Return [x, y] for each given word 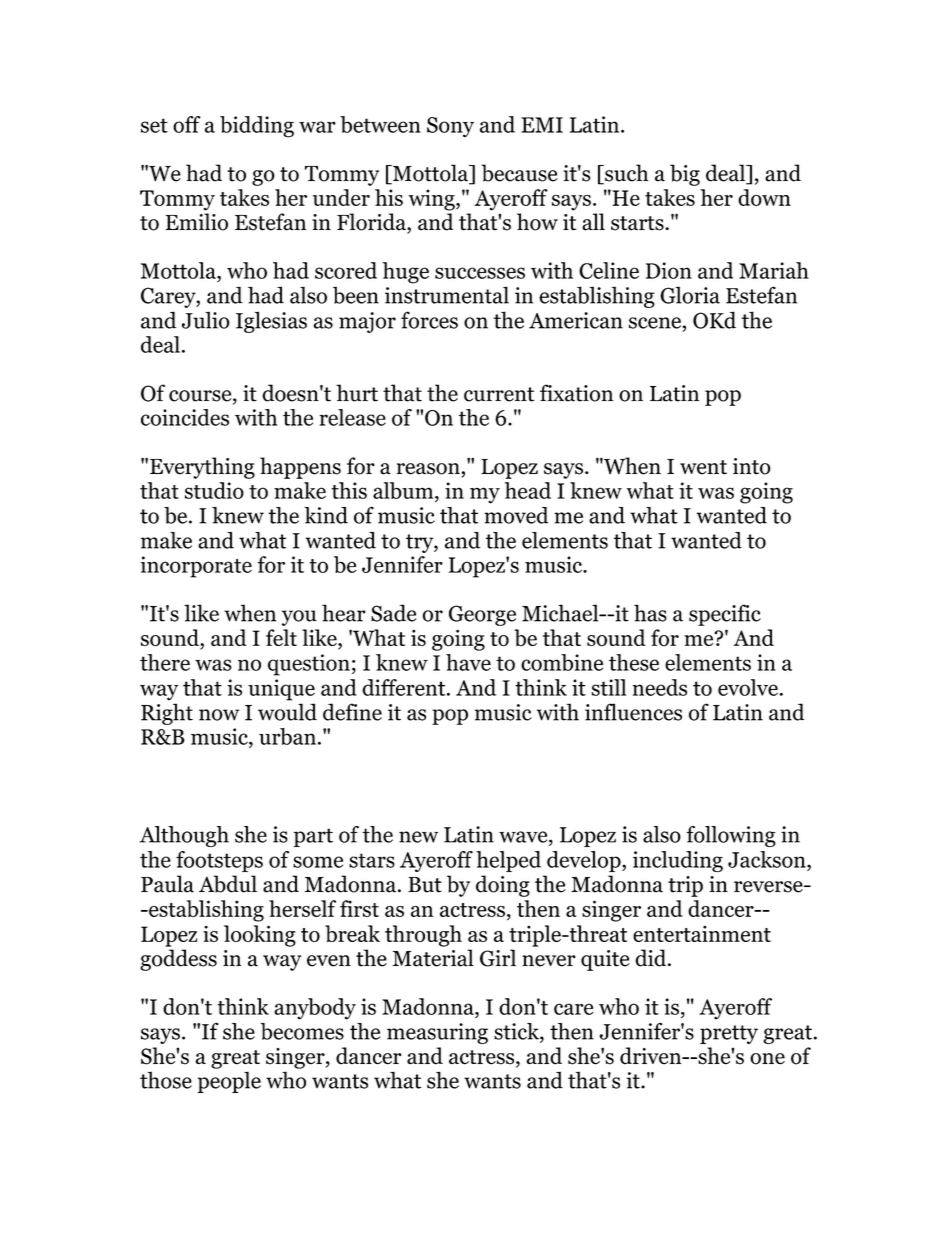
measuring [437, 1033]
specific [725, 615]
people [229, 1082]
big [685, 175]
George [482, 615]
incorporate [196, 567]
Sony [450, 127]
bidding [257, 127]
